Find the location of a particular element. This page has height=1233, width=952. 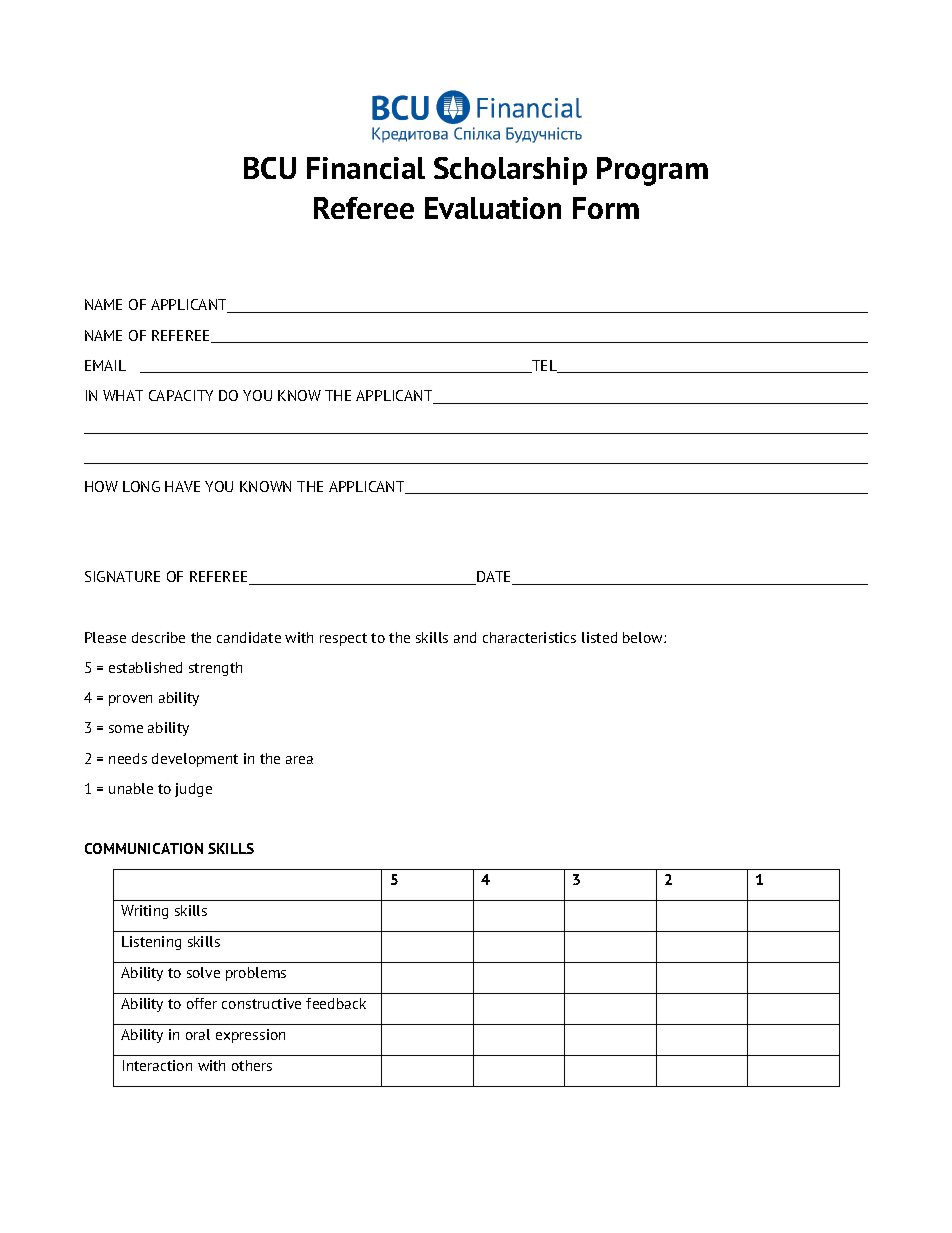

Form is located at coordinates (606, 208).
